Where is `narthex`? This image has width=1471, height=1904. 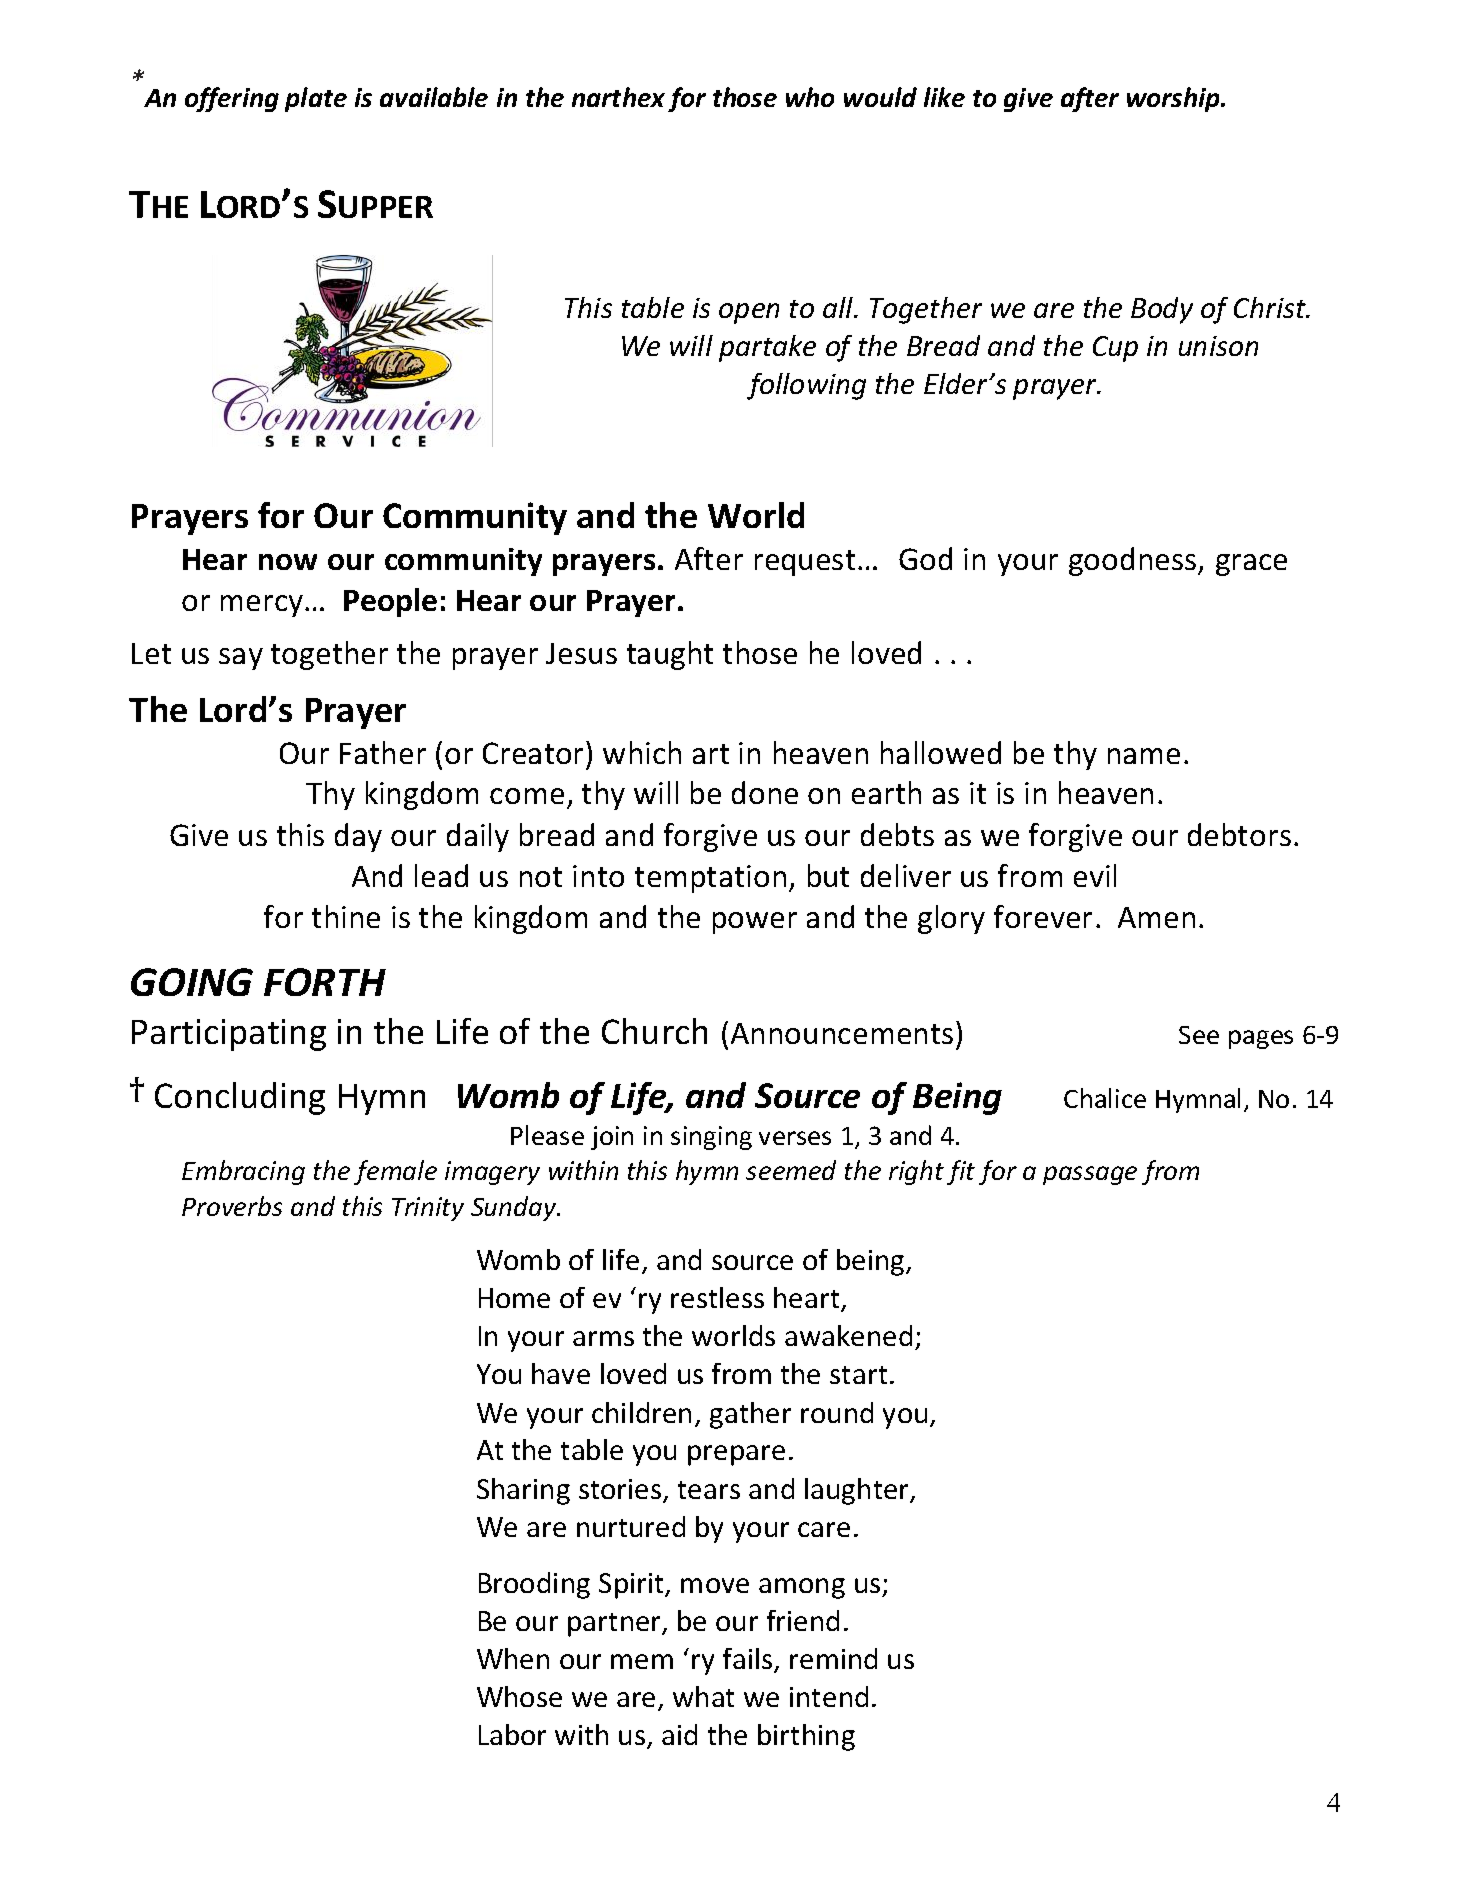
narthex is located at coordinates (618, 97).
